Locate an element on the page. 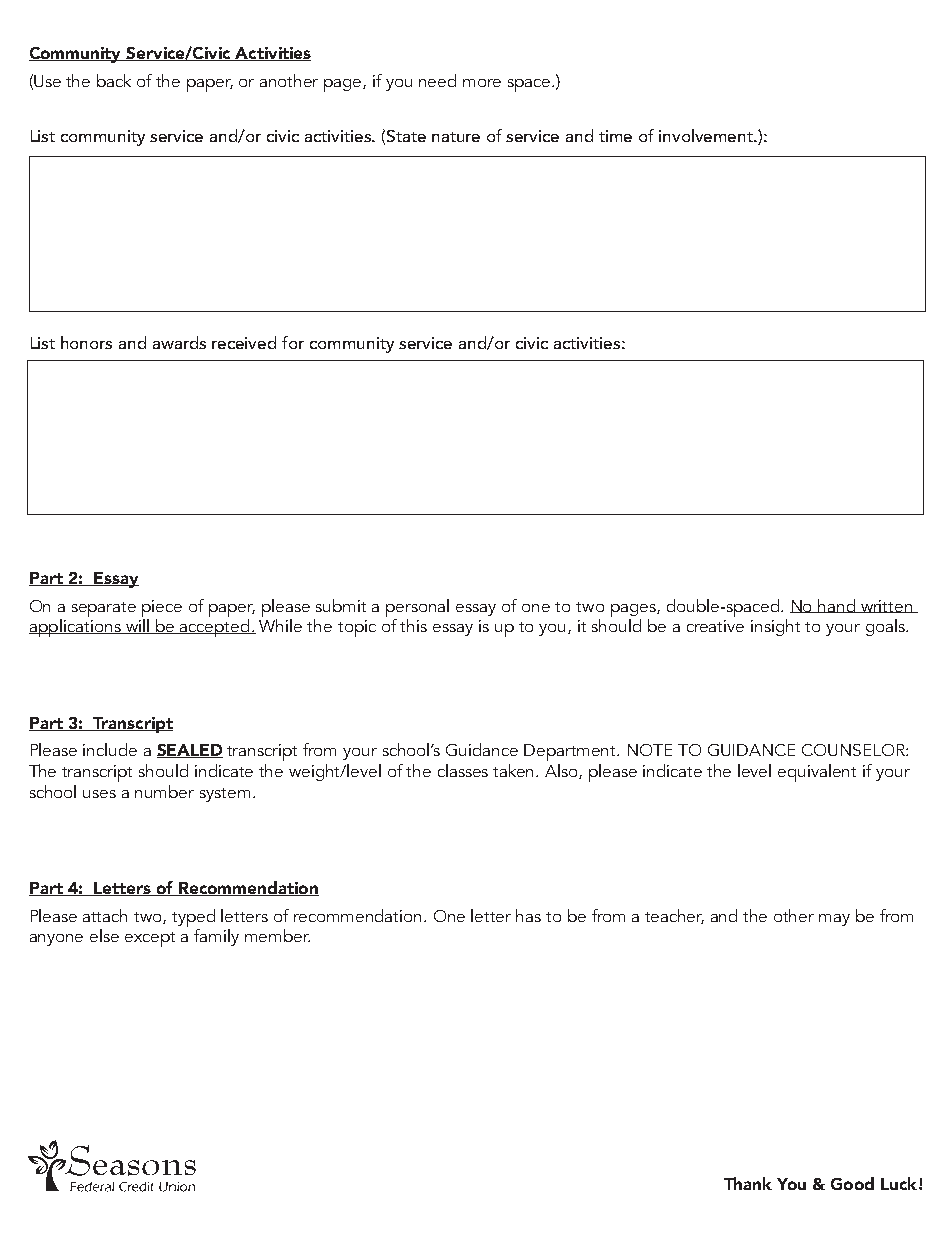 This image has height=1233, width=952. for is located at coordinates (293, 342).
